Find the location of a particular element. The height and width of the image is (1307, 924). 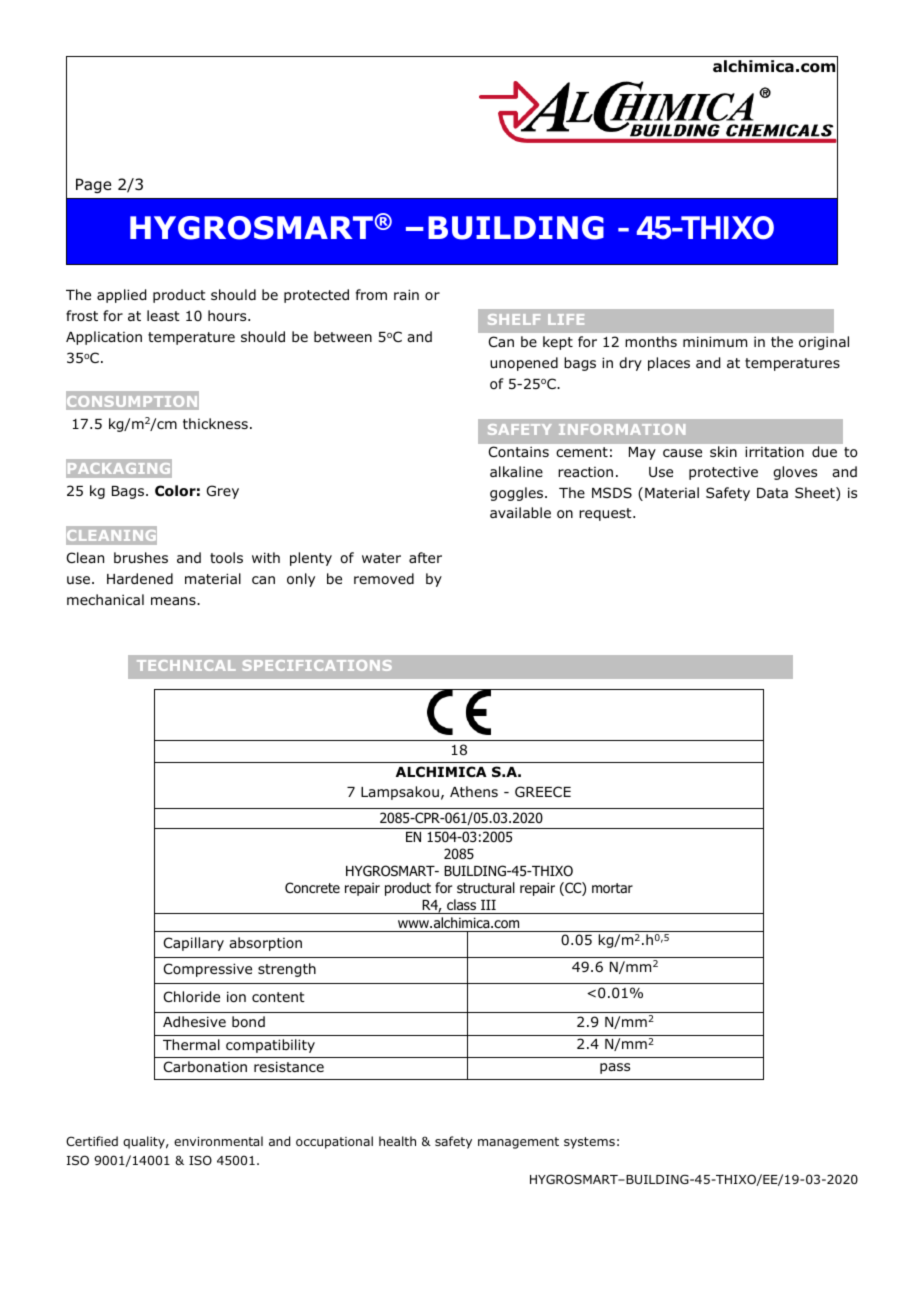

request is located at coordinates (606, 514).
